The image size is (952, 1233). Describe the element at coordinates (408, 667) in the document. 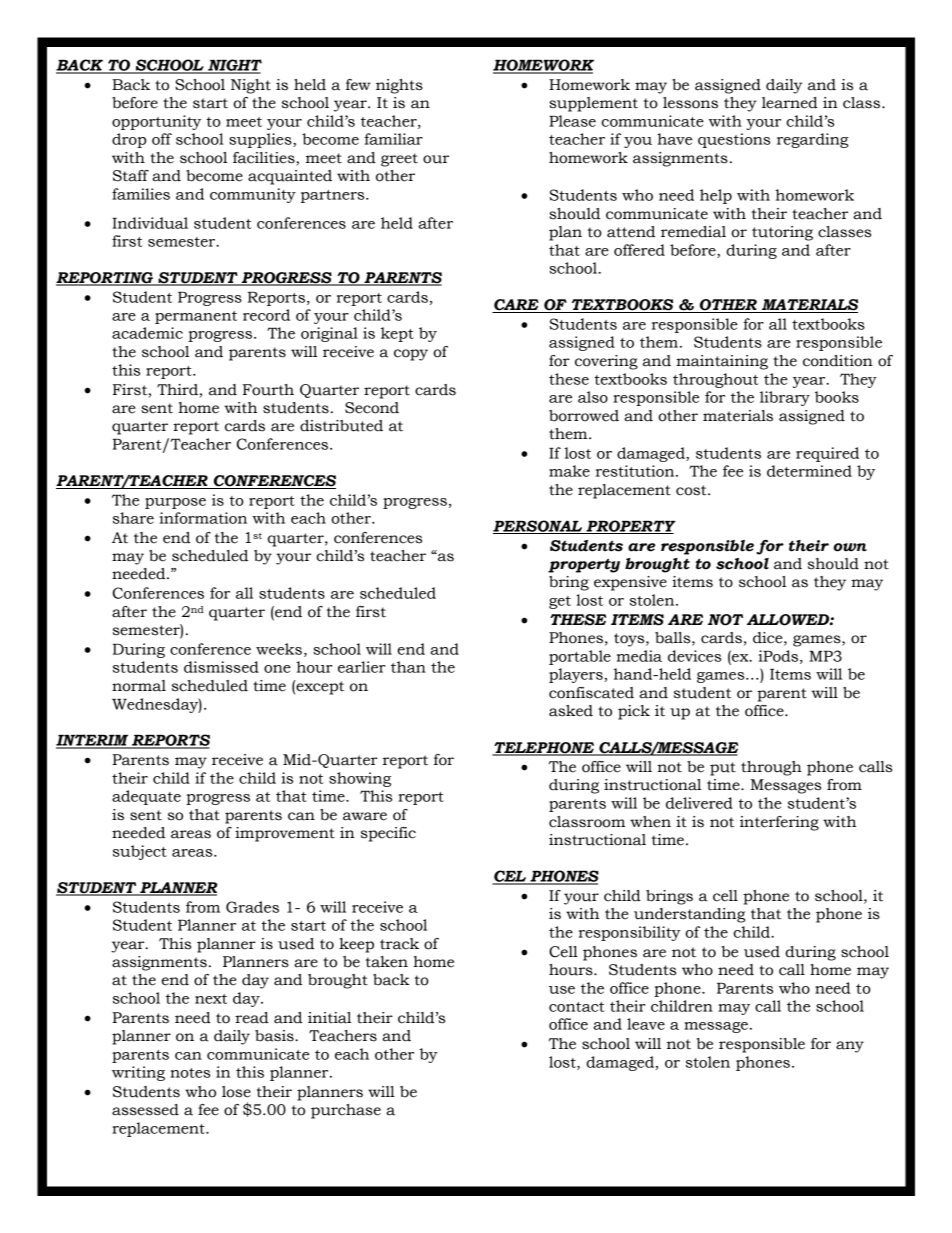

I see `than` at that location.
